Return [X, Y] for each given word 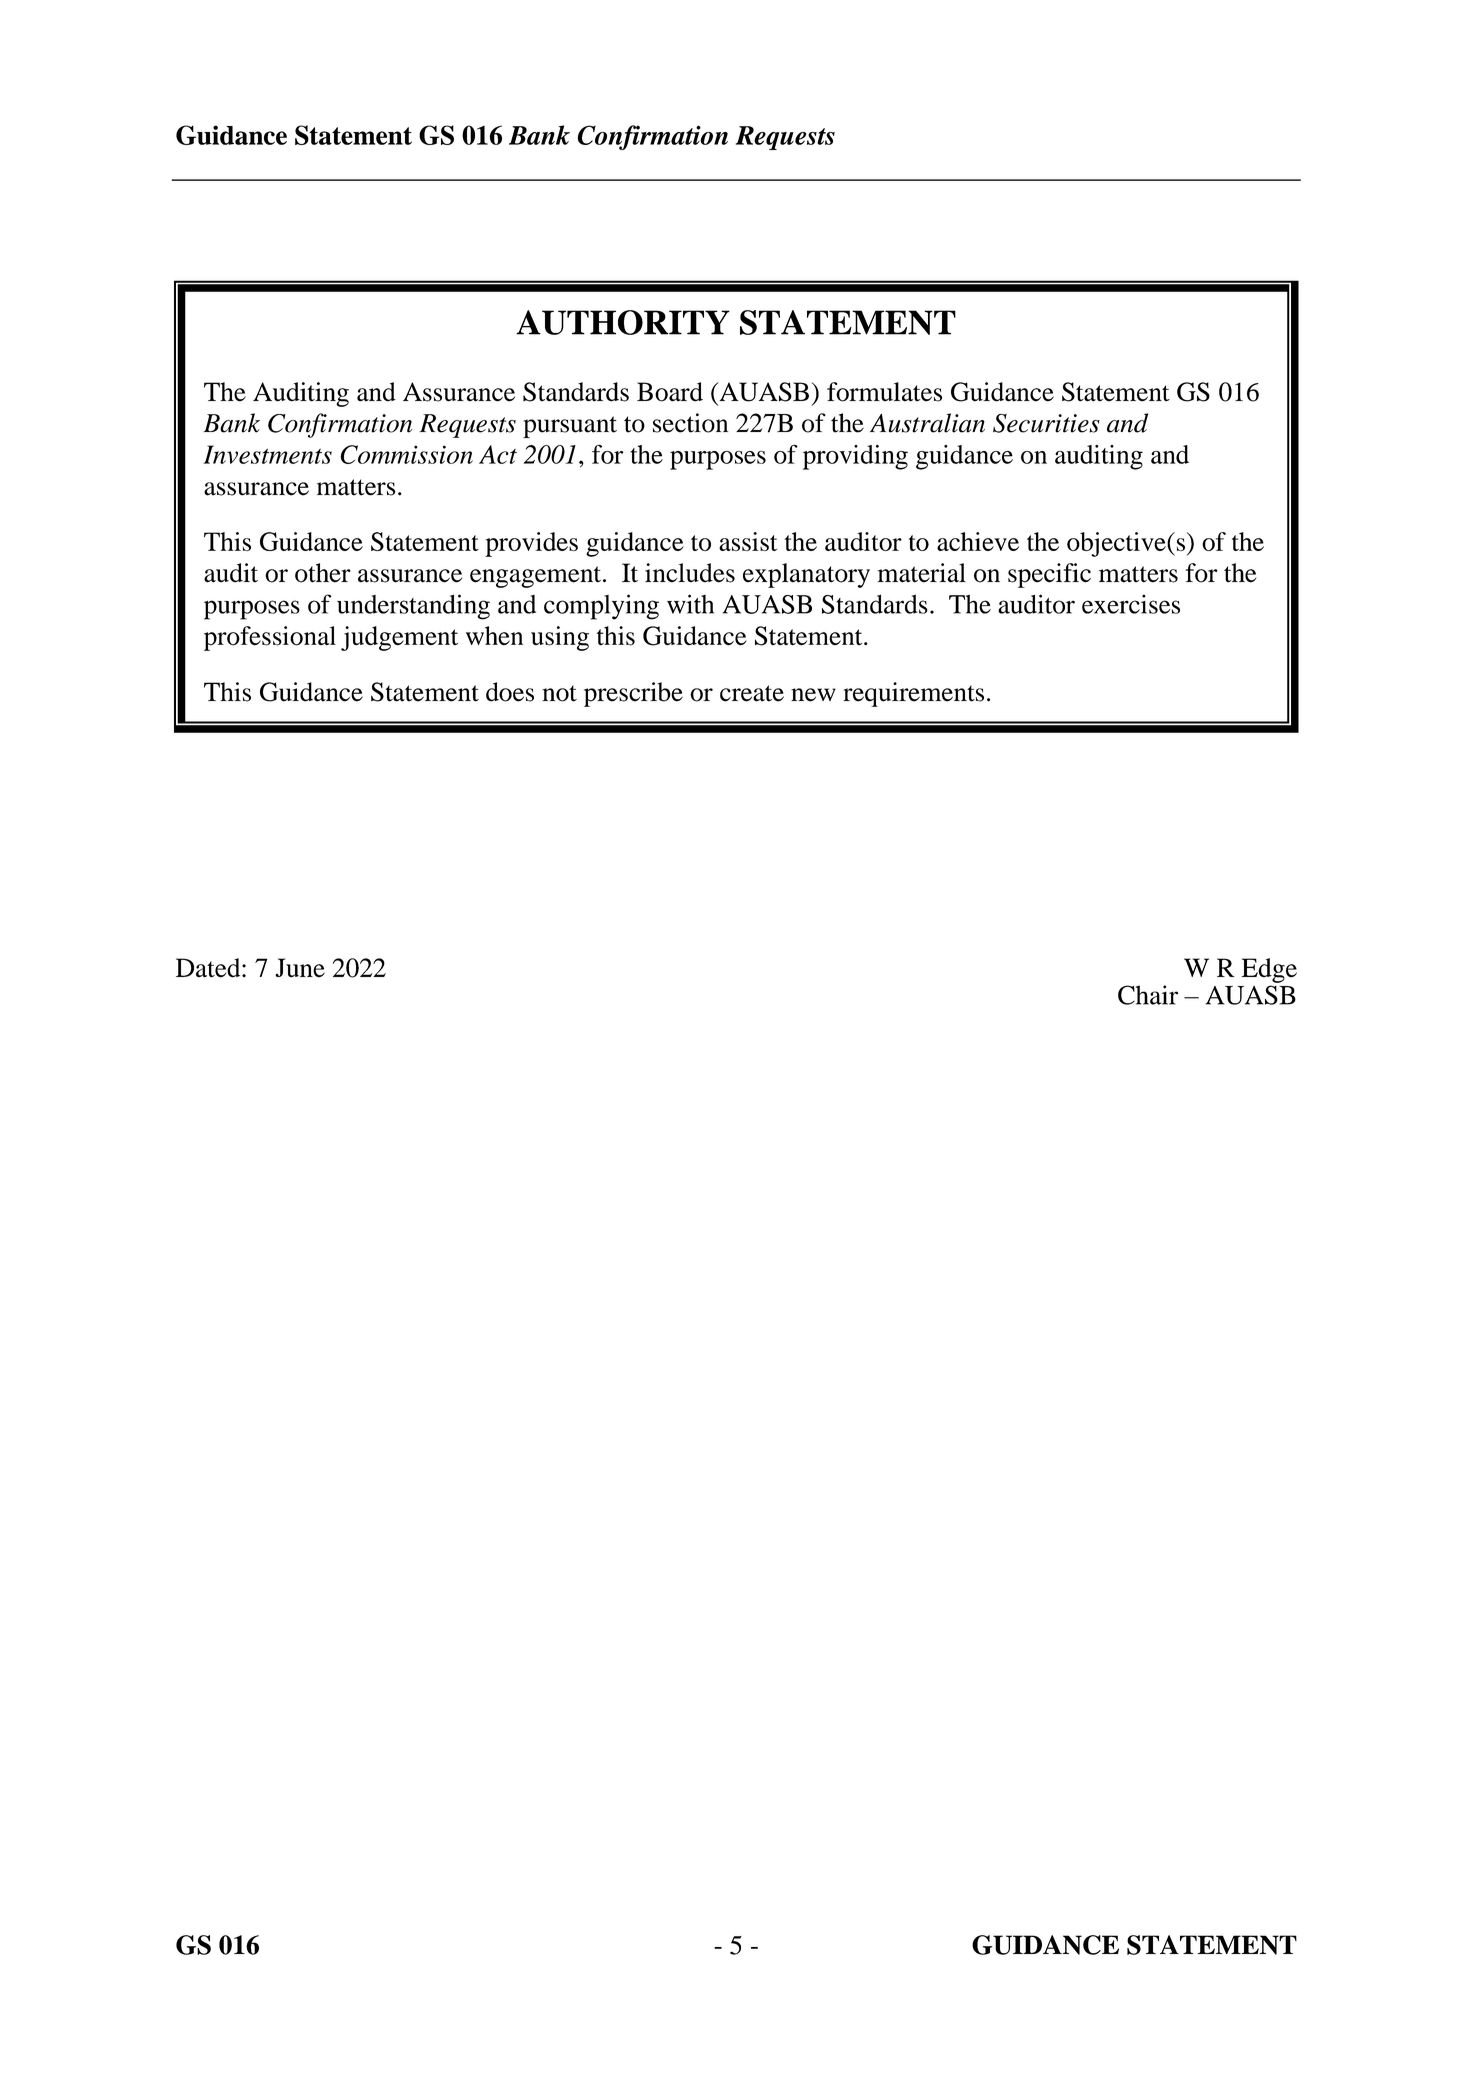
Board [670, 392]
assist [748, 541]
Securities [1046, 423]
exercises [1131, 604]
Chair [1148, 995]
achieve [978, 541]
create [752, 693]
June [300, 968]
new [813, 695]
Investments [267, 454]
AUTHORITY [623, 322]
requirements [913, 694]
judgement [399, 638]
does [510, 692]
